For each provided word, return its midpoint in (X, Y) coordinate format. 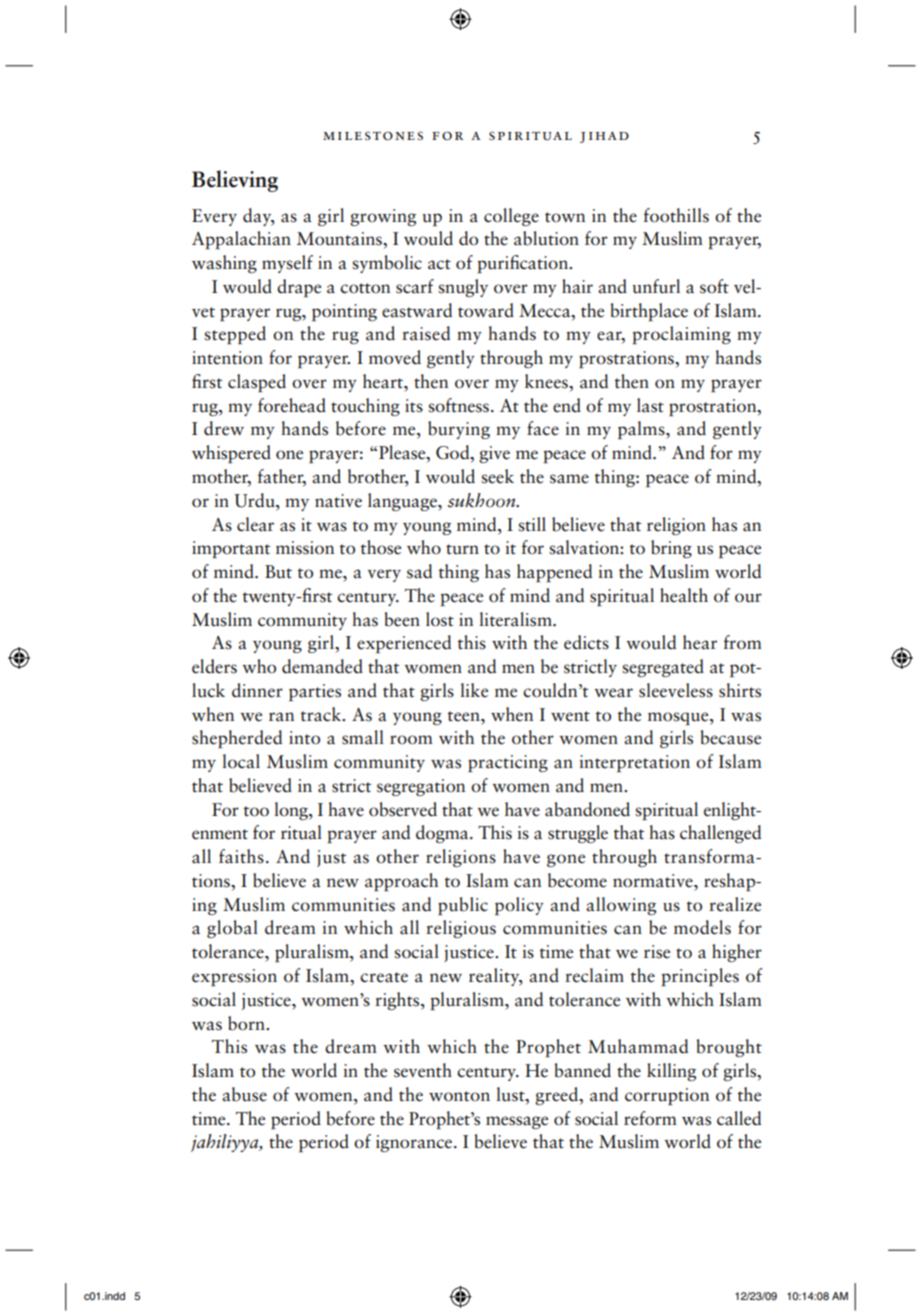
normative (654, 881)
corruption (667, 1096)
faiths (241, 856)
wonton (459, 1096)
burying (459, 430)
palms (642, 430)
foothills (676, 215)
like (474, 690)
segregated (663, 668)
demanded (322, 666)
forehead (292, 405)
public (463, 906)
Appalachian (241, 240)
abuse (244, 1094)
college (511, 217)
